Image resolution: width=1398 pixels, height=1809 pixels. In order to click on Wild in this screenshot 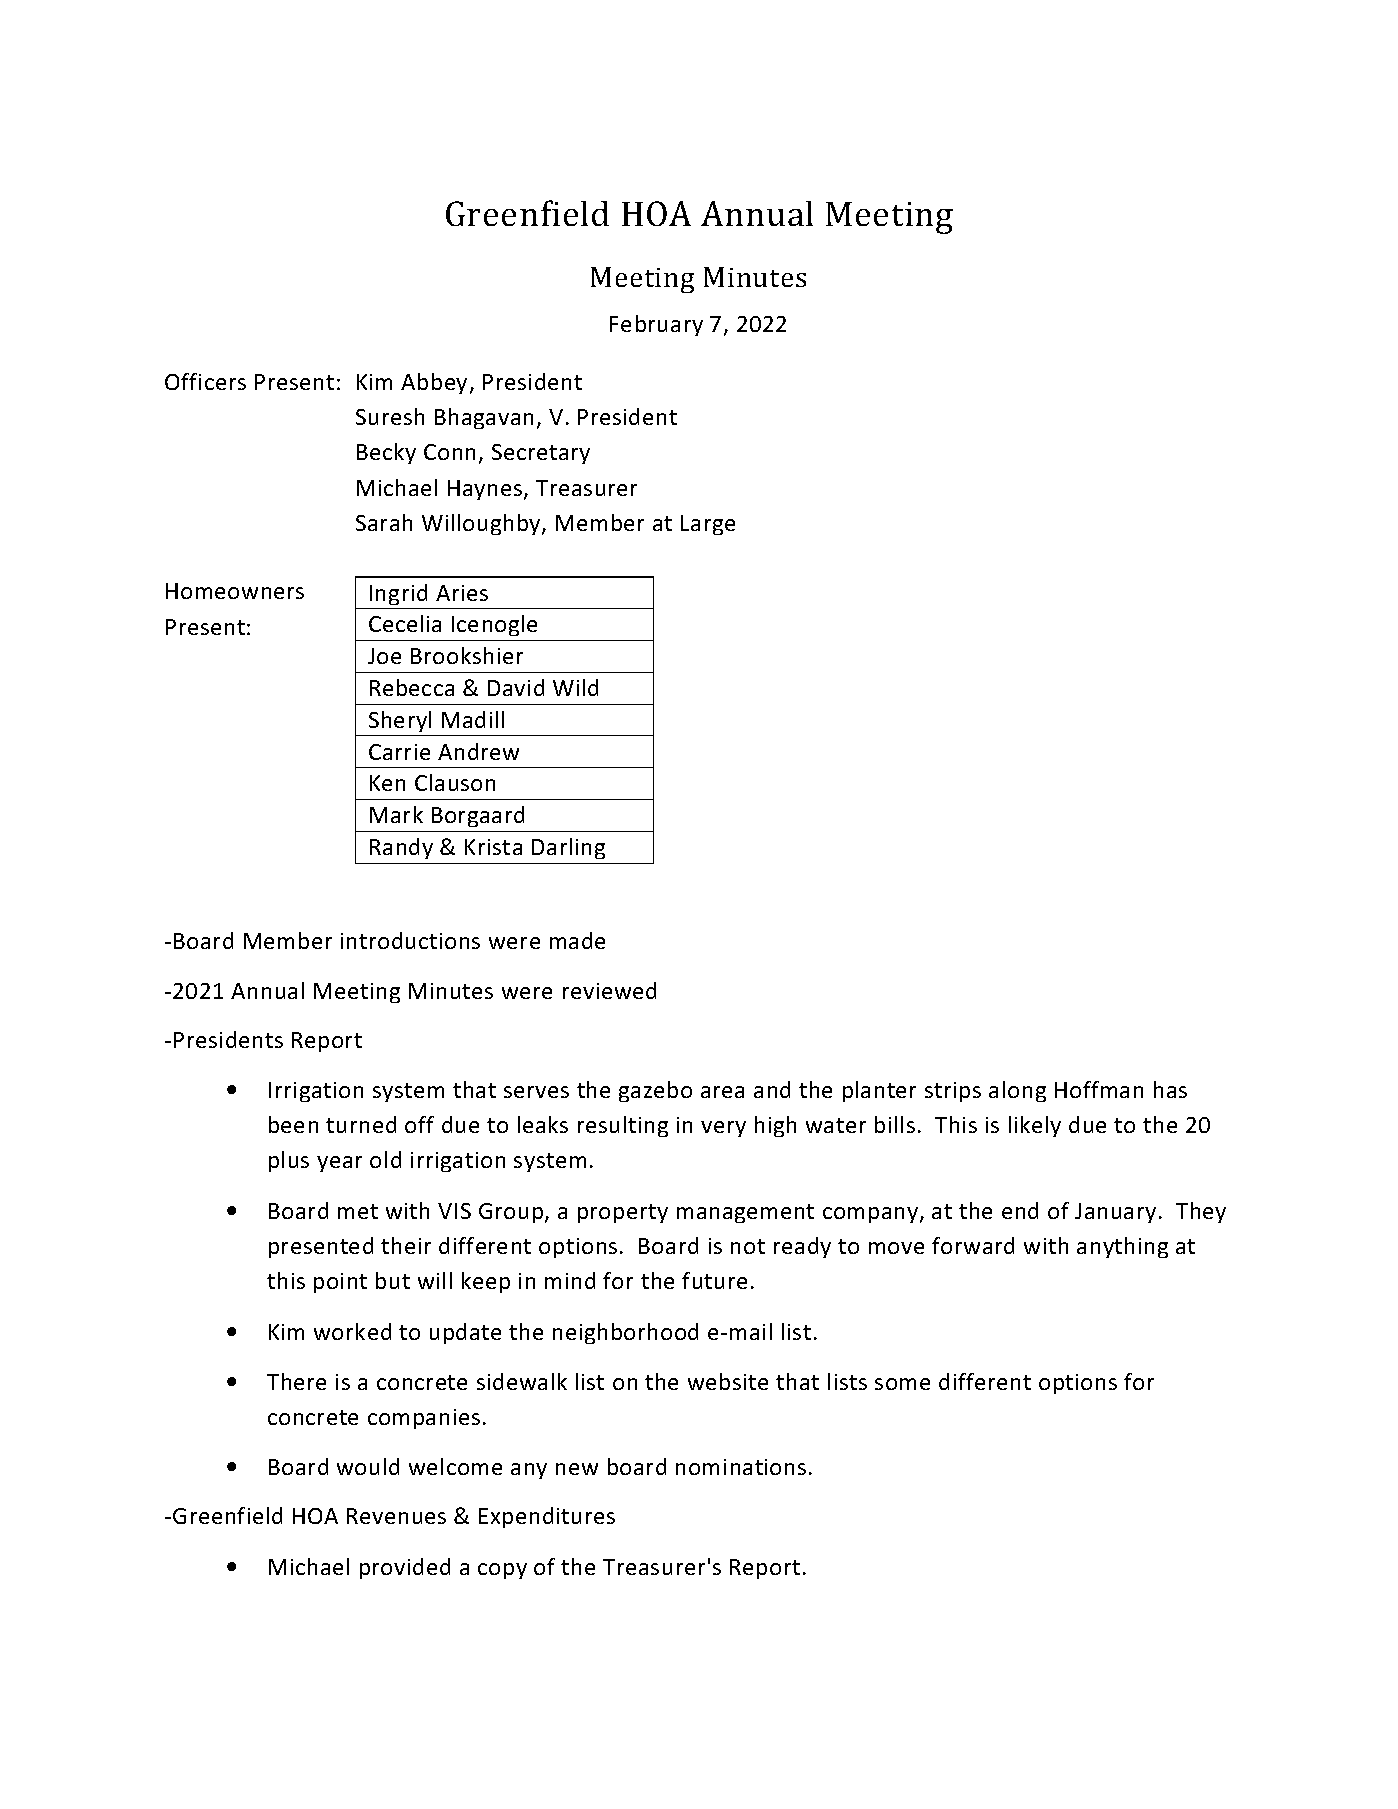, I will do `click(575, 687)`.
